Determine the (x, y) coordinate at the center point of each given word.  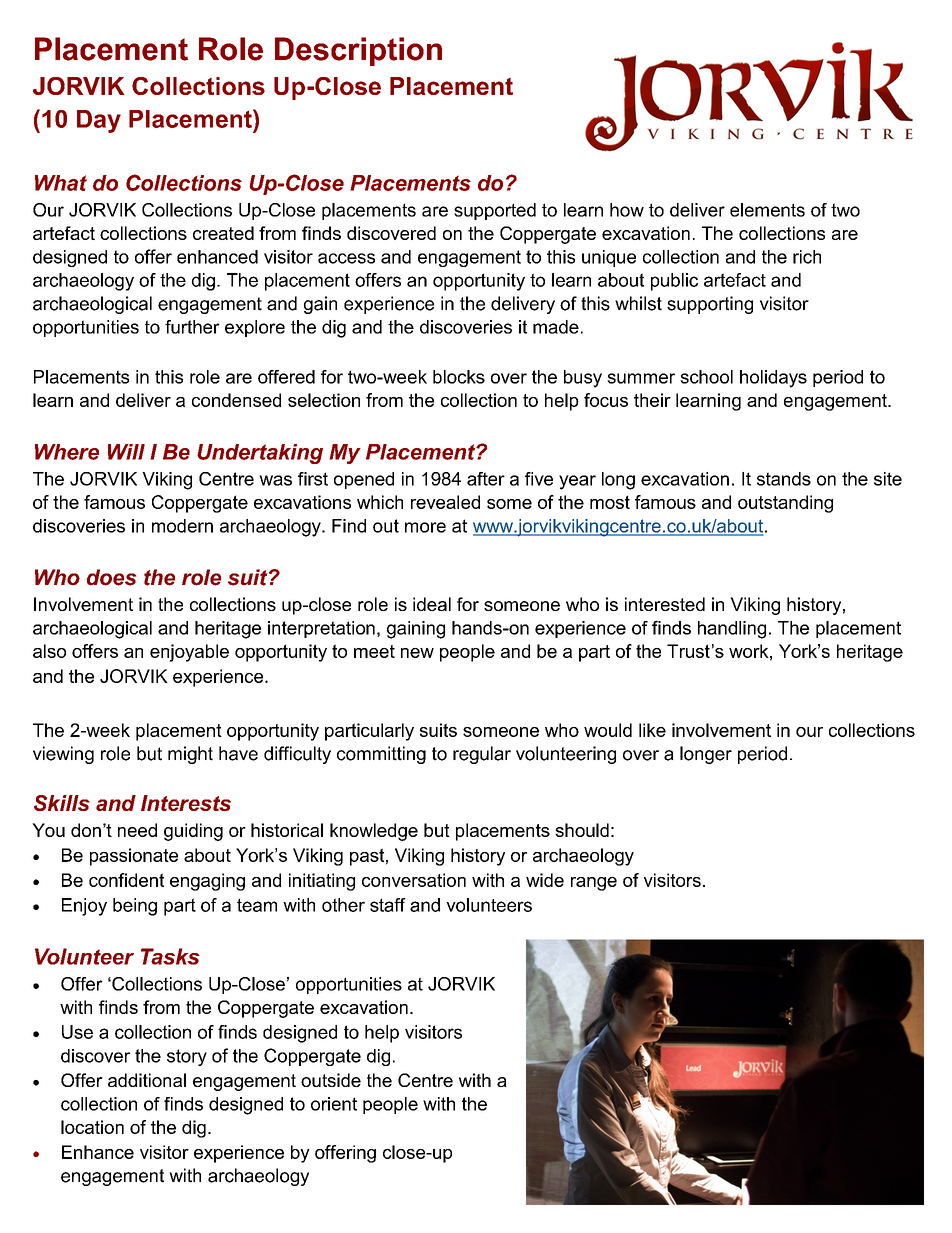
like (652, 730)
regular (482, 755)
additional (147, 1080)
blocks (459, 377)
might (190, 755)
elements (767, 210)
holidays (773, 379)
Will (126, 452)
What (61, 183)
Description (358, 51)
